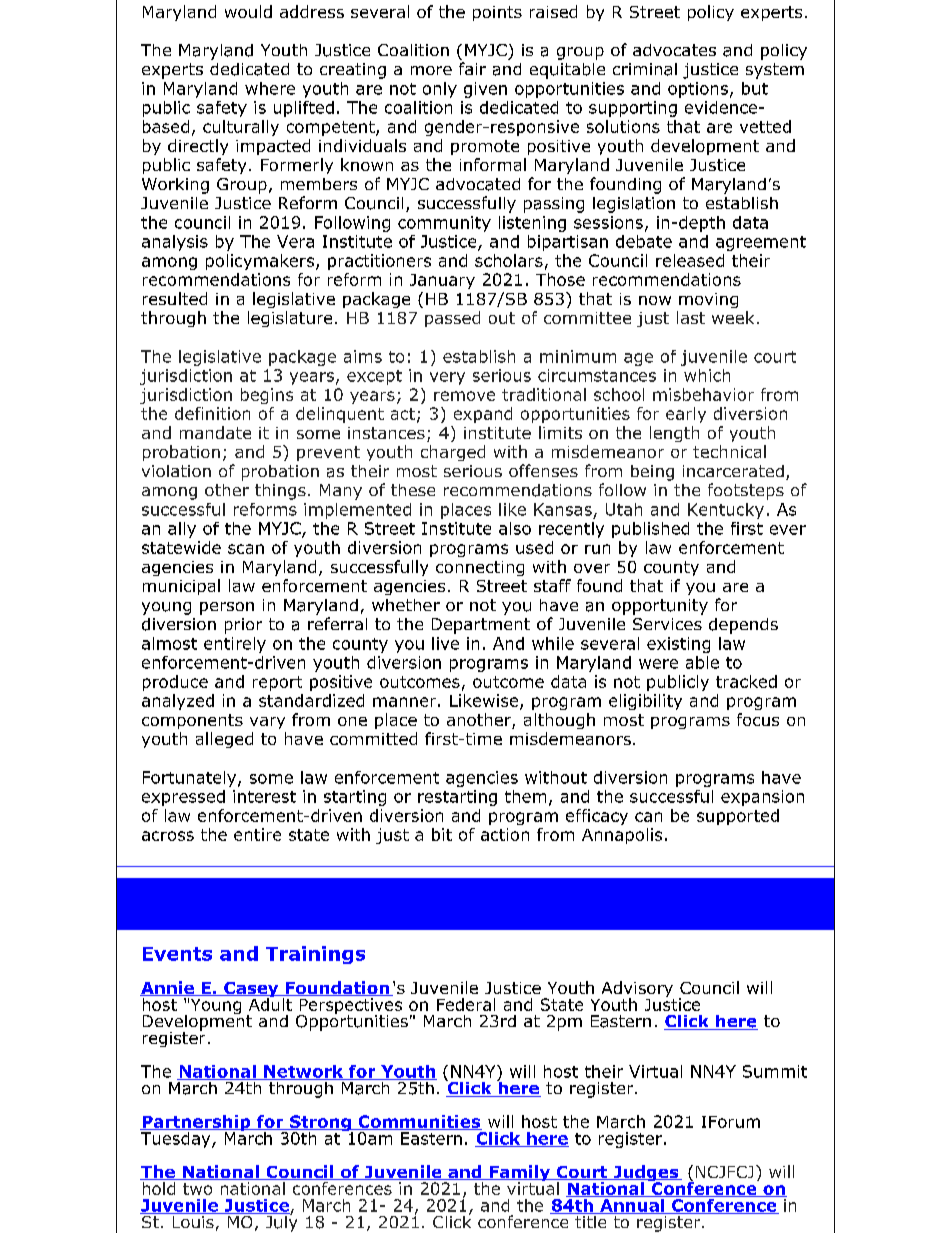 This screenshot has height=1233, width=952. What do you see at coordinates (738, 817) in the screenshot?
I see `supported` at bounding box center [738, 817].
